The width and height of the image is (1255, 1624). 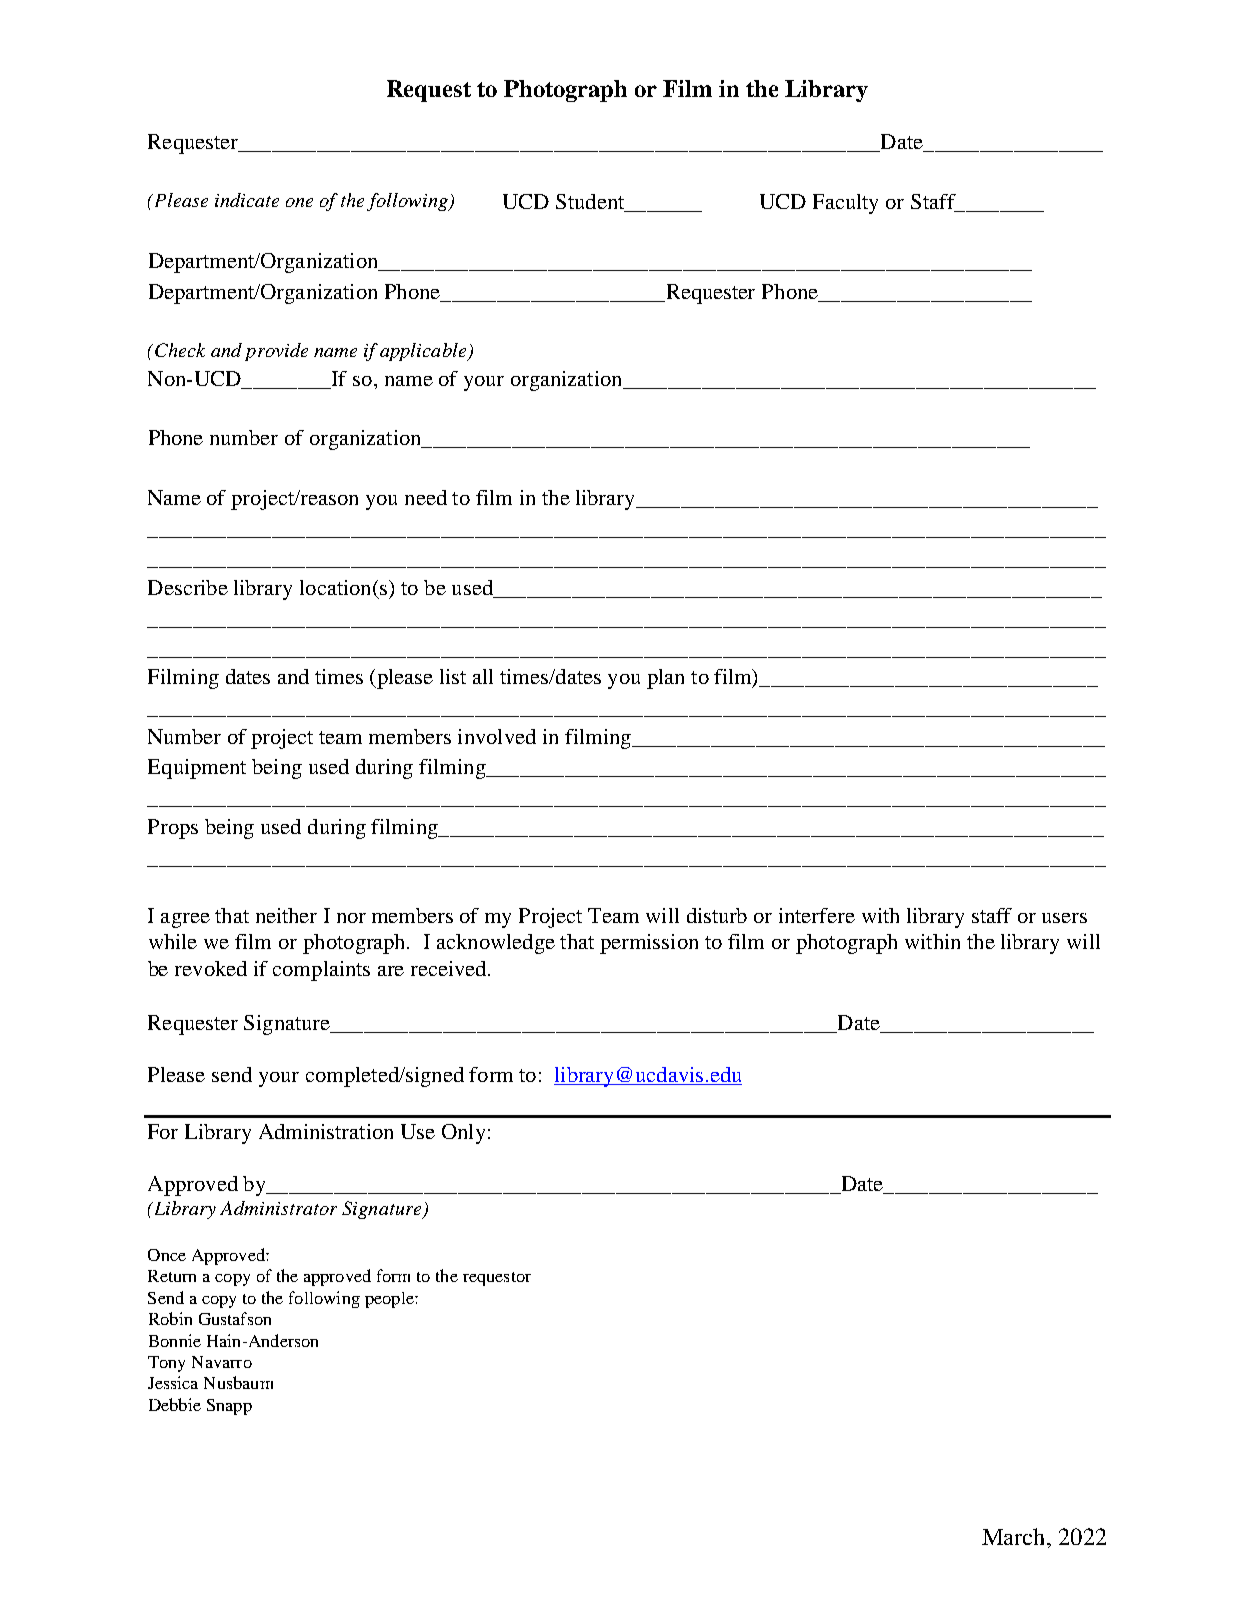 What do you see at coordinates (286, 915) in the image?
I see `neither` at bounding box center [286, 915].
